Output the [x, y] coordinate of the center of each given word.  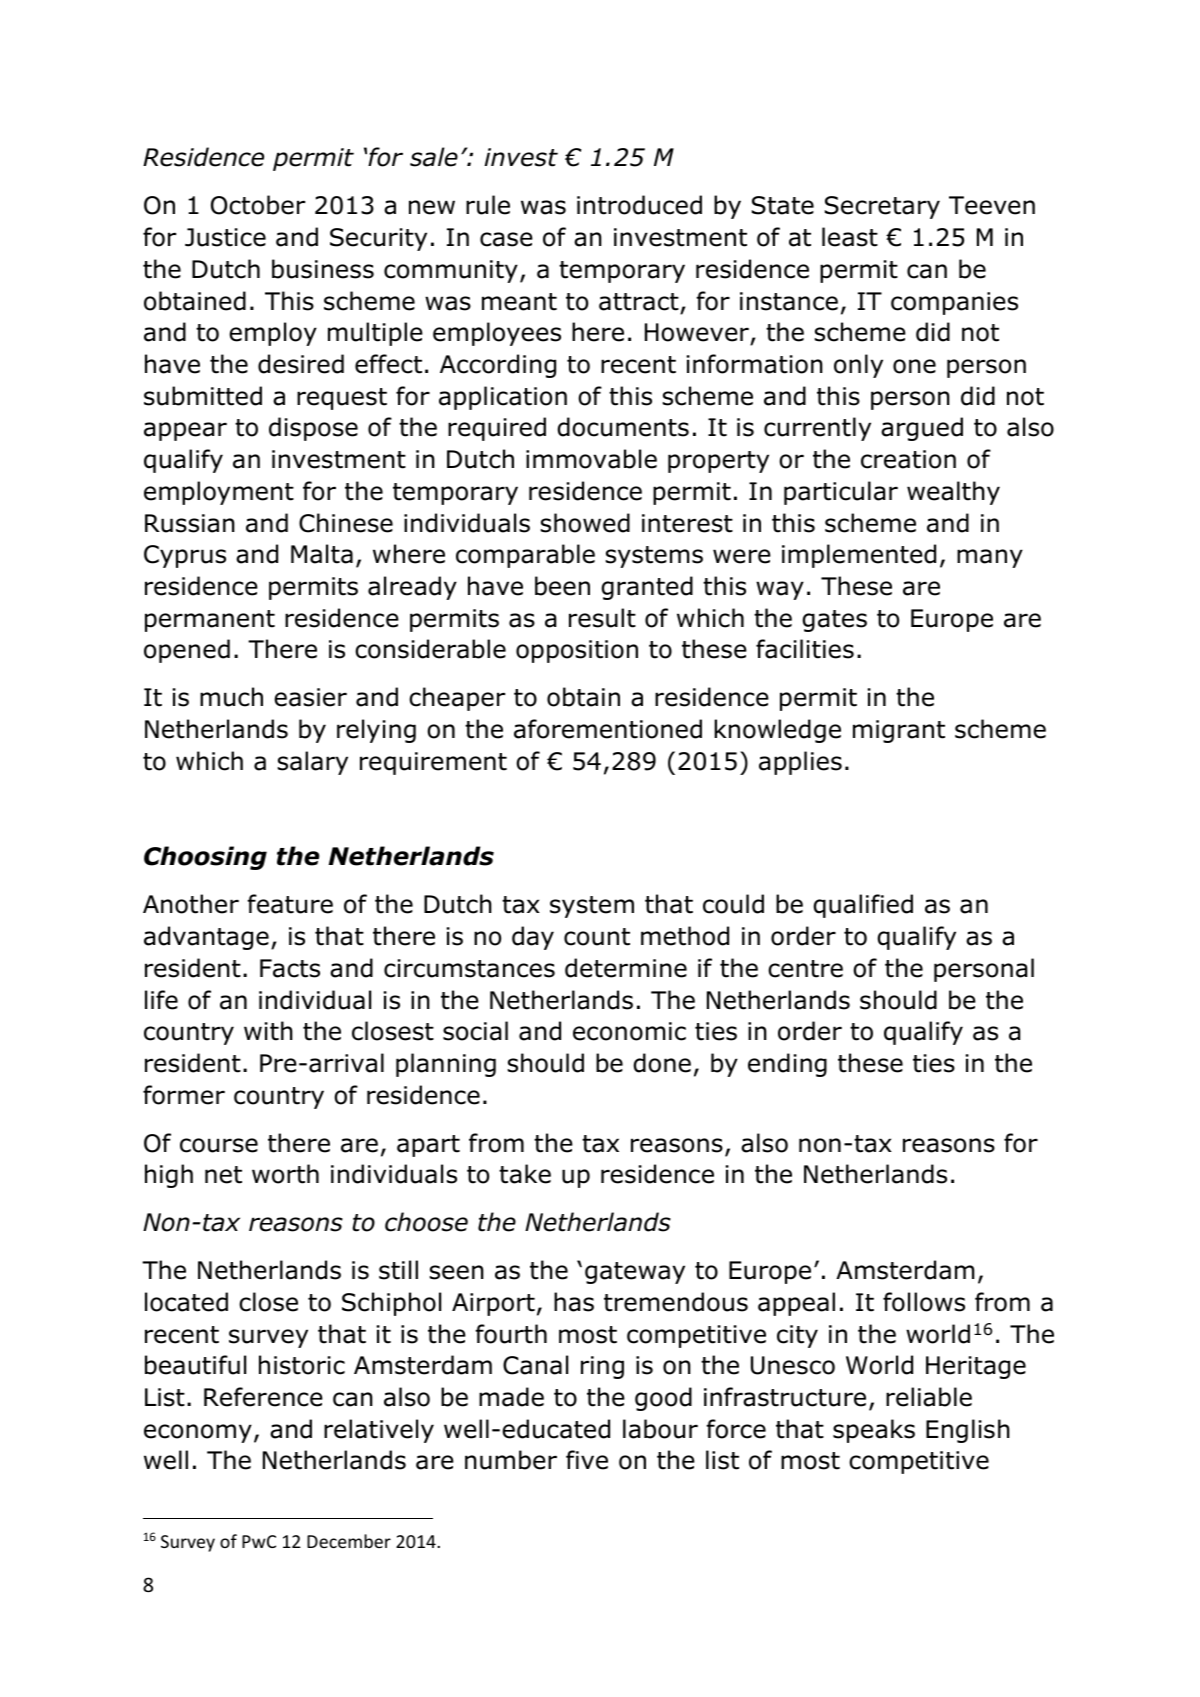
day [533, 938]
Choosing [205, 858]
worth [285, 1174]
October [258, 205]
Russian [190, 523]
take [525, 1174]
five [587, 1460]
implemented [859, 556]
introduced [639, 205]
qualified [863, 906]
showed [585, 523]
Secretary [882, 207]
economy [198, 1433]
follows [924, 1302]
